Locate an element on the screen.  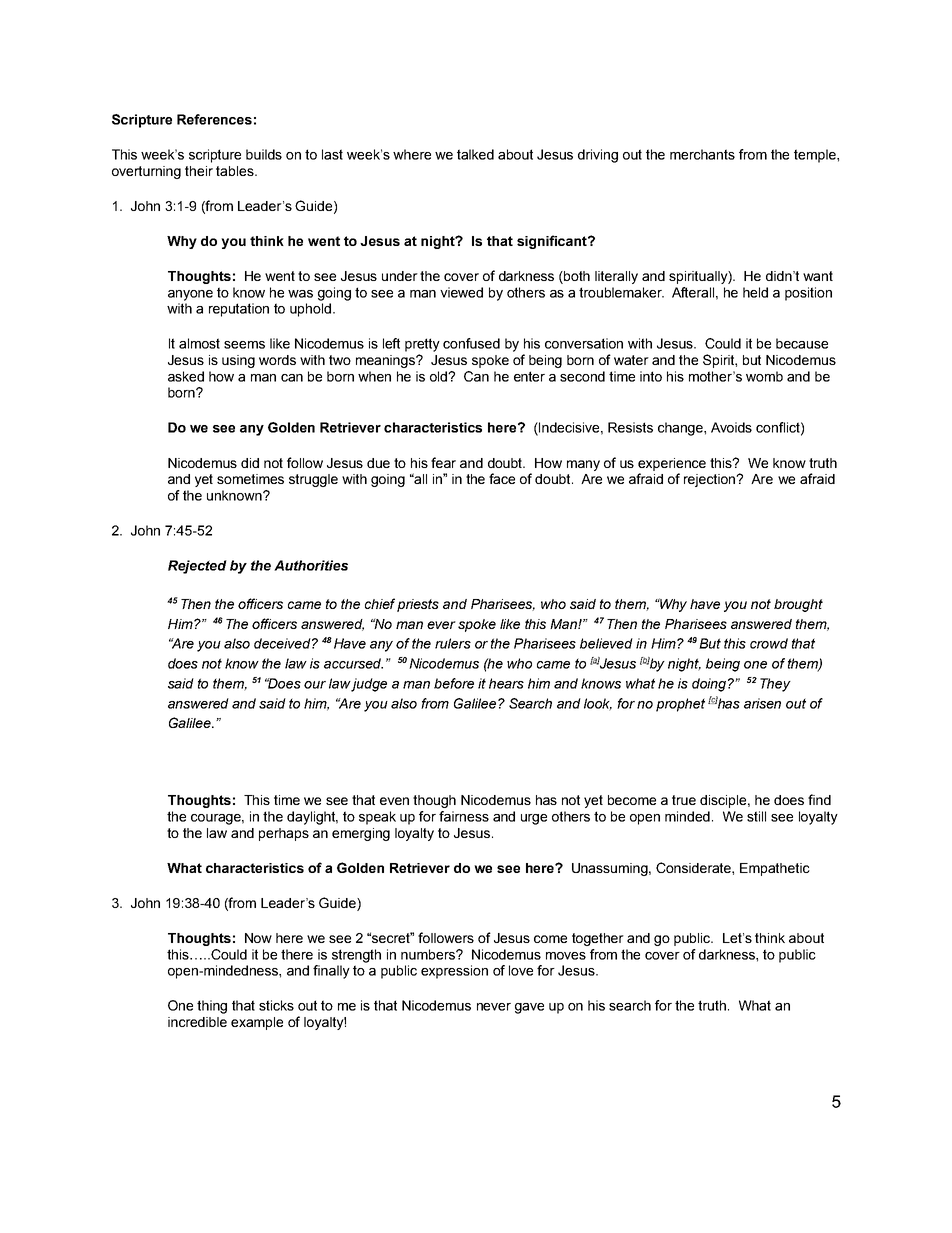
held is located at coordinates (755, 292).
